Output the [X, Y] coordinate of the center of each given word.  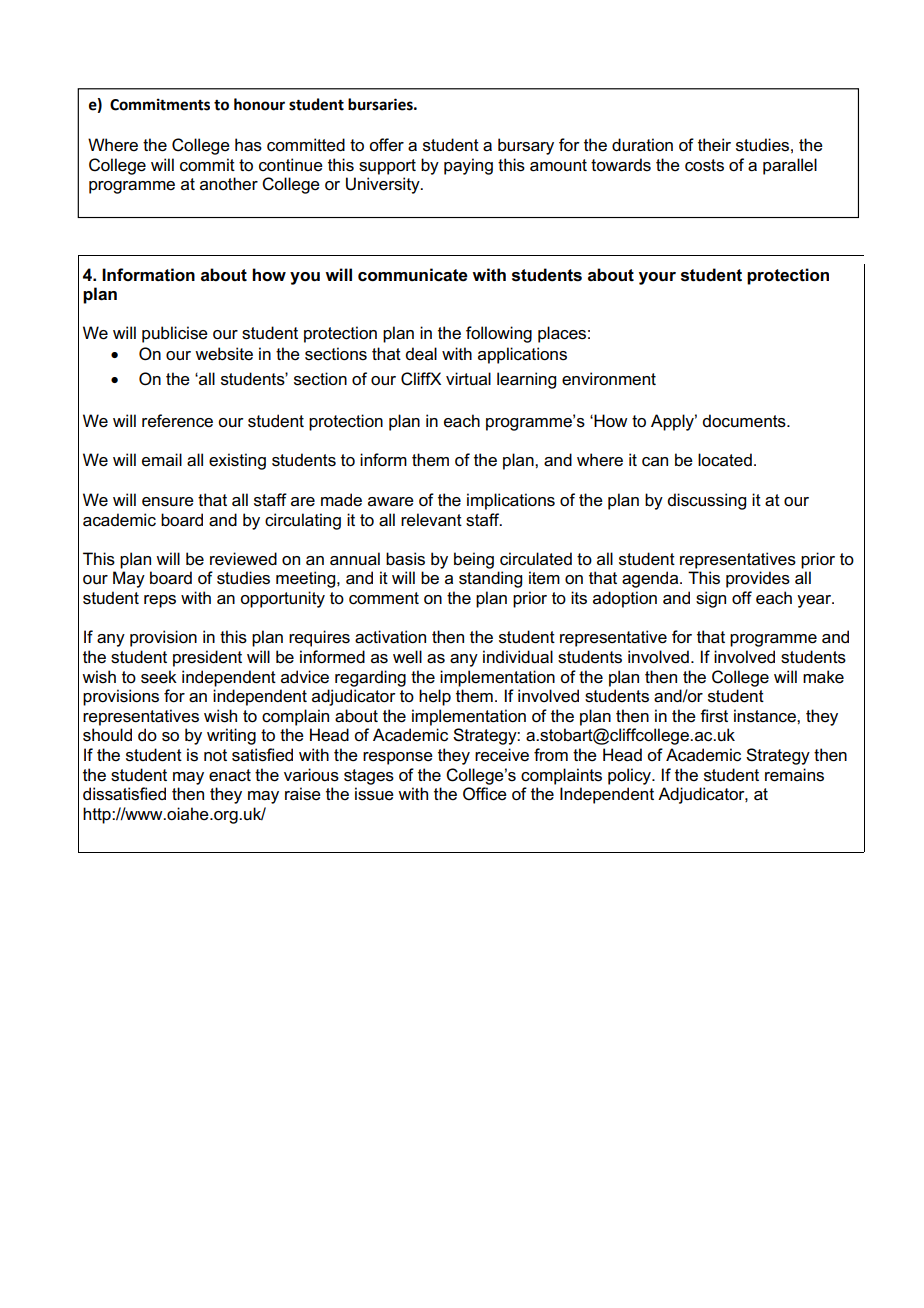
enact [230, 775]
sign [711, 599]
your [657, 278]
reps [160, 601]
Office [485, 794]
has [248, 145]
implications [511, 501]
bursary [526, 146]
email [162, 460]
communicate [413, 275]
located [725, 460]
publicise [175, 334]
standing [490, 579]
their [714, 145]
